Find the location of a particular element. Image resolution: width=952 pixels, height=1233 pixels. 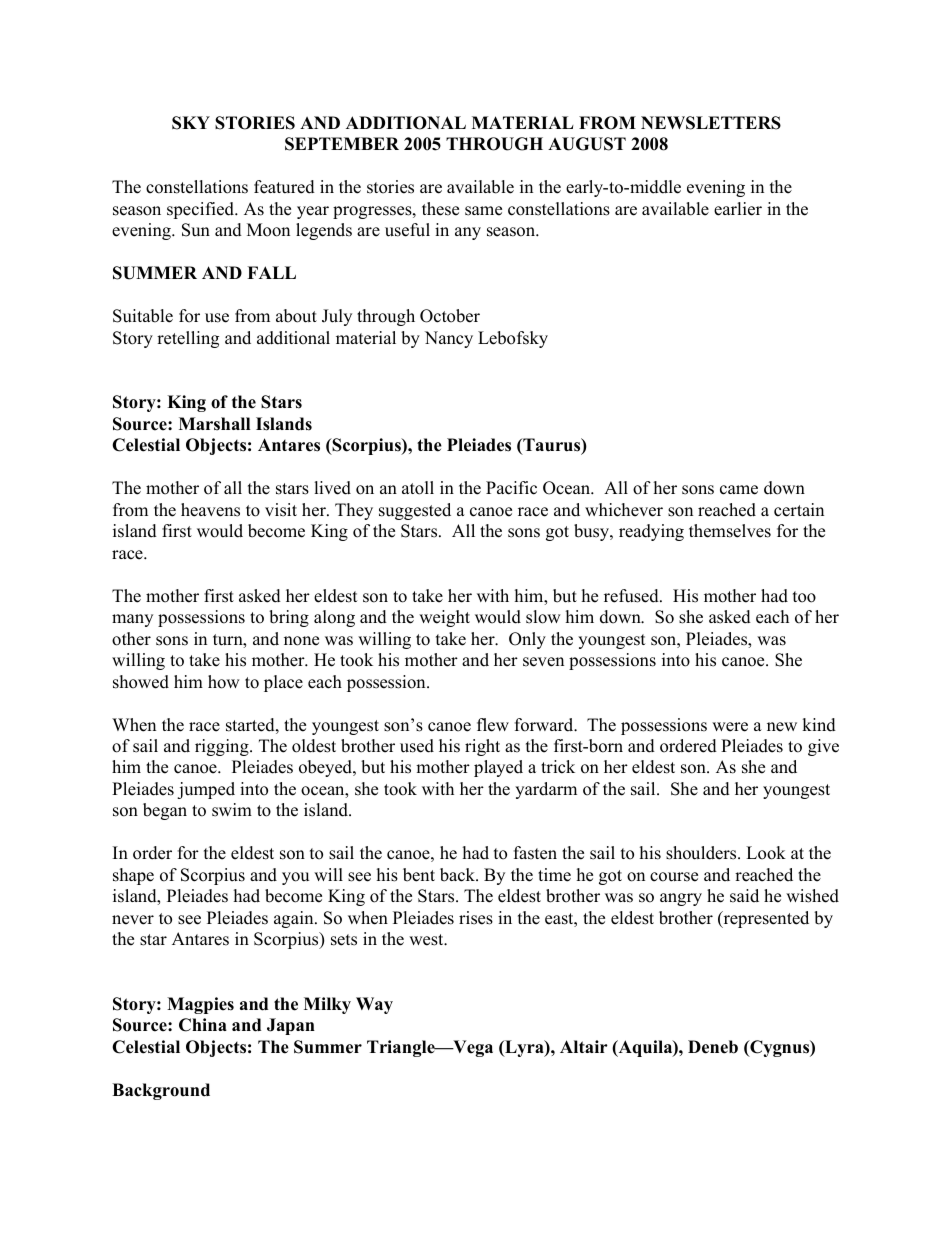

were is located at coordinates (730, 727).
